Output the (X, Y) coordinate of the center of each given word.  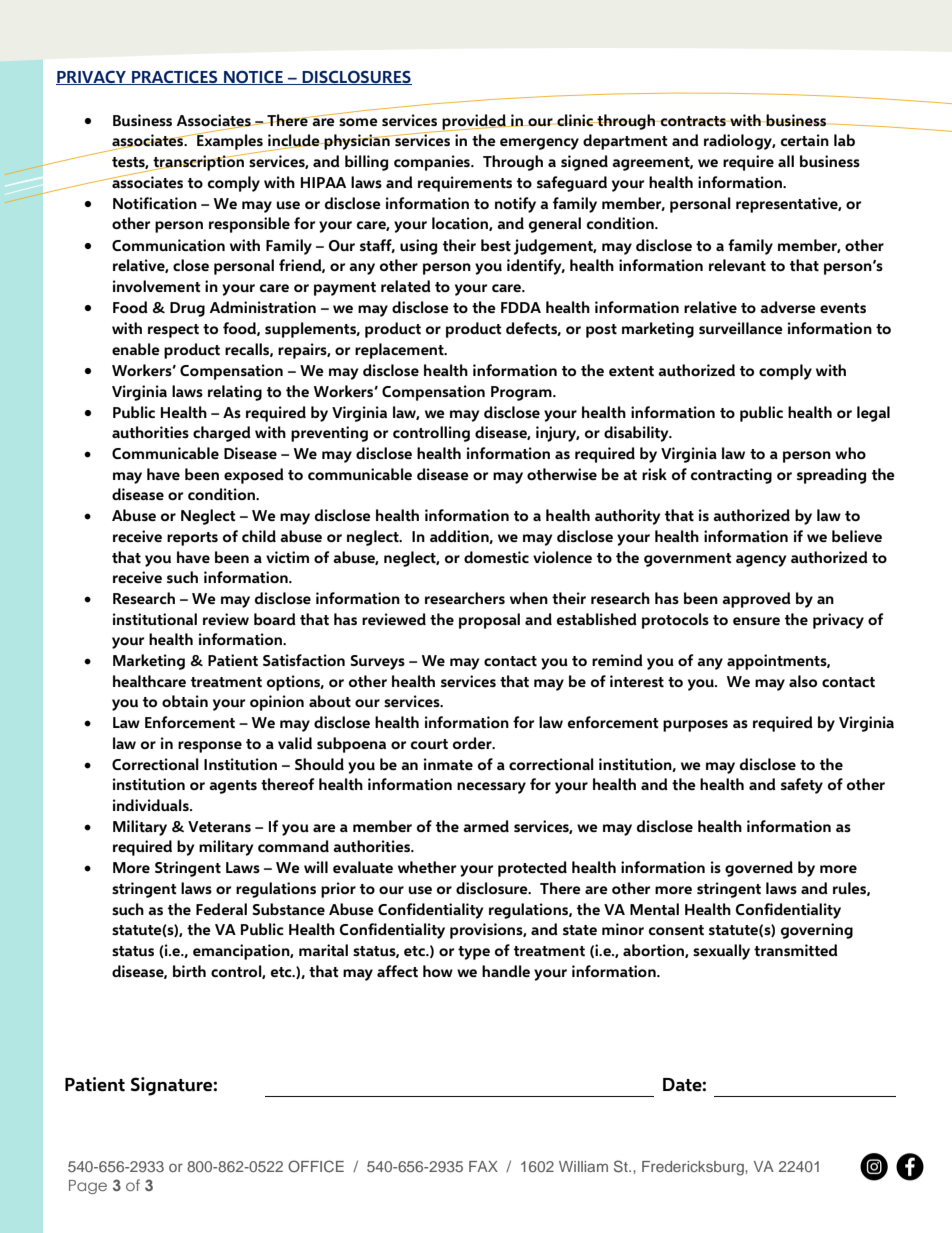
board (275, 619)
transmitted (796, 950)
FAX (483, 1166)
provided (474, 123)
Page (88, 1187)
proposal (489, 621)
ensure (756, 621)
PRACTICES (175, 77)
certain (805, 140)
